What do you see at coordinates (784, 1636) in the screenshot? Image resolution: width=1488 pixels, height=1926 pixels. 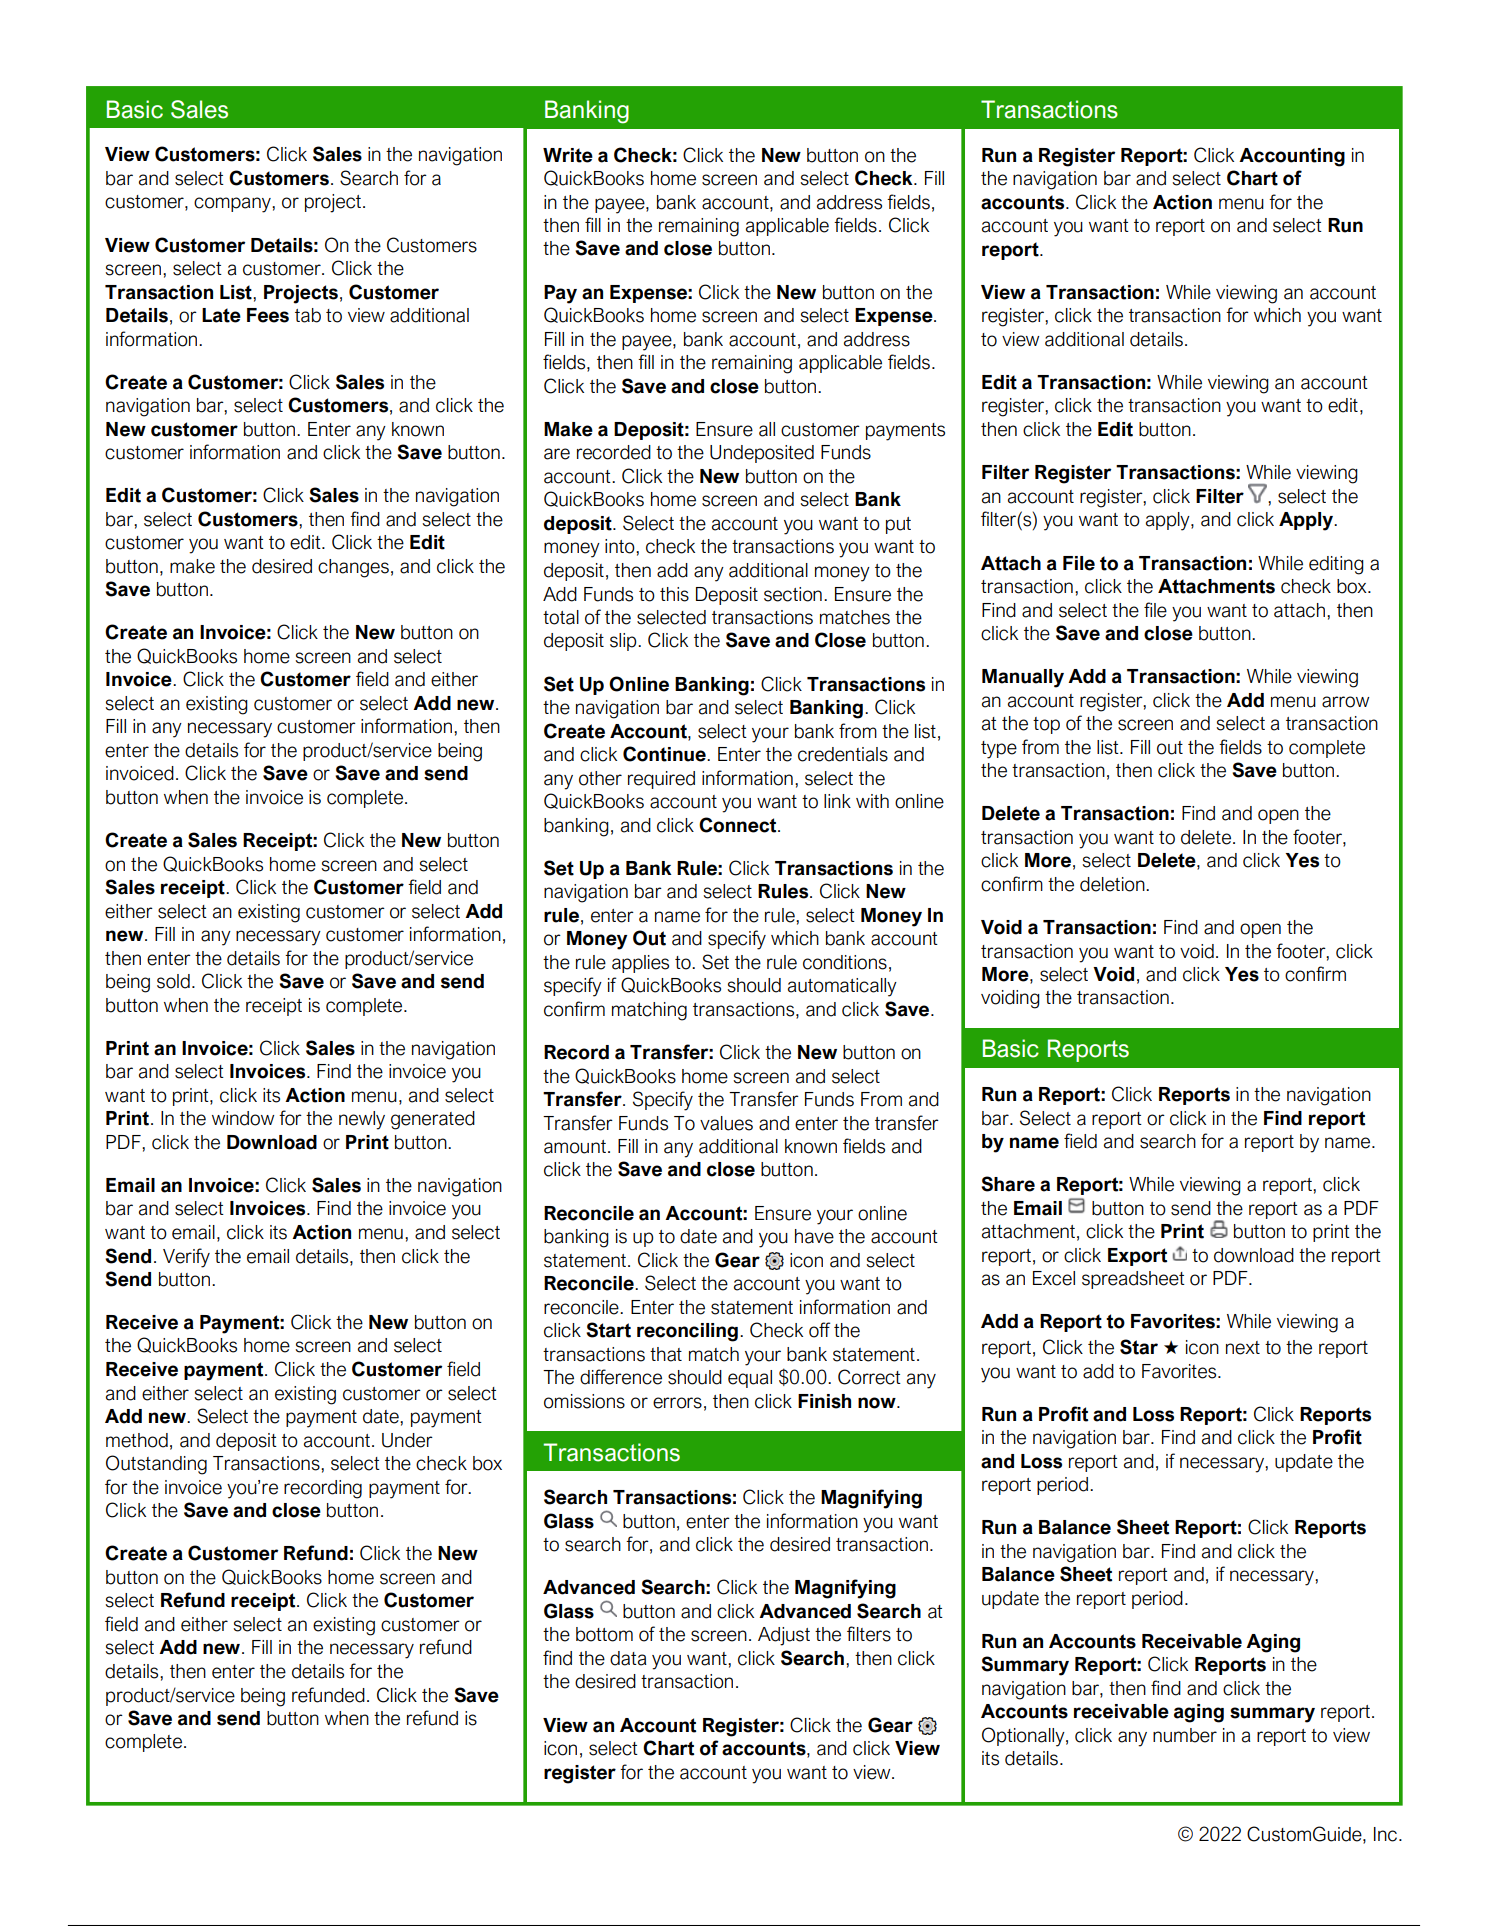 I see `Adjust` at bounding box center [784, 1636].
